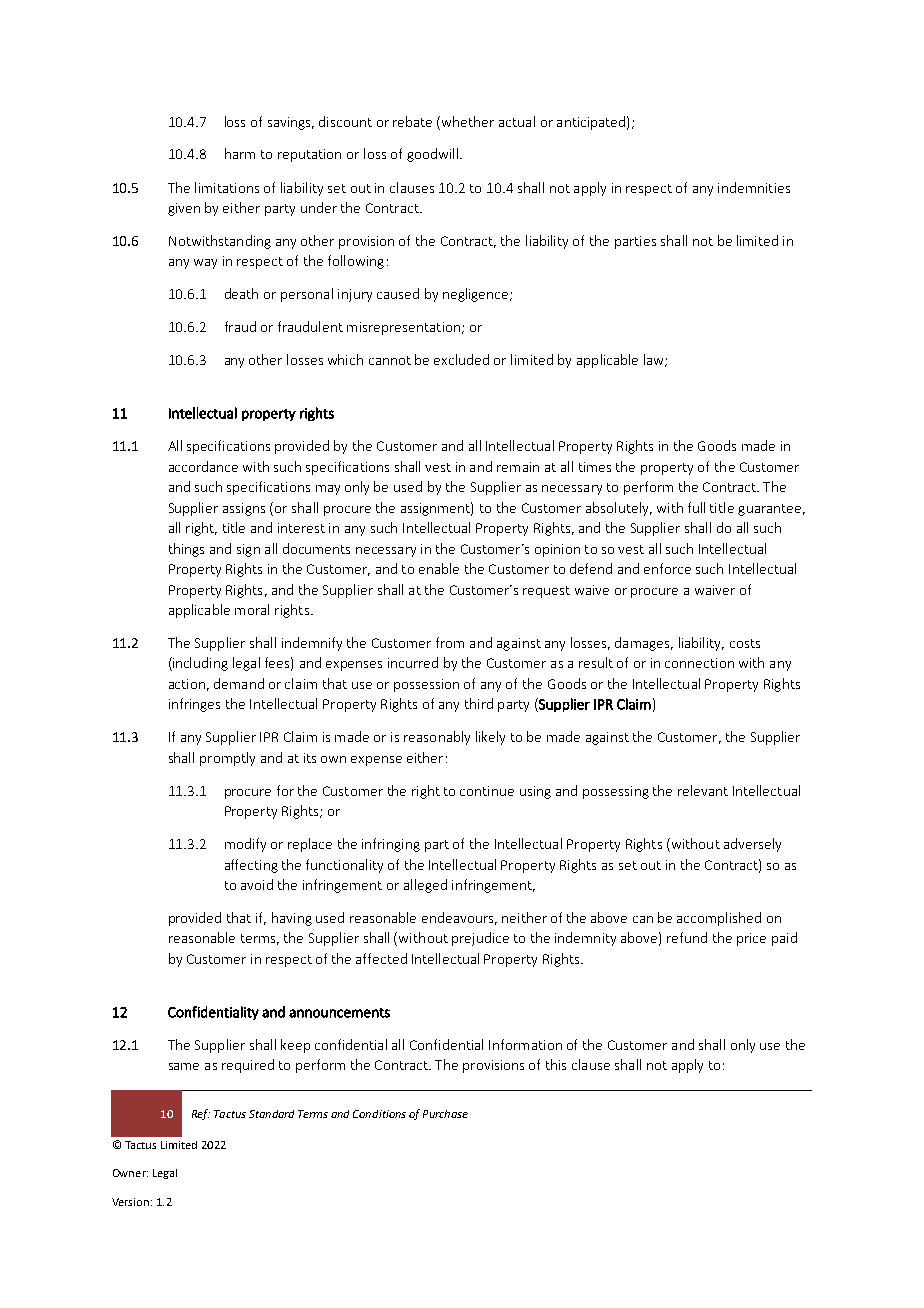  What do you see at coordinates (450, 642) in the screenshot?
I see `from` at bounding box center [450, 642].
